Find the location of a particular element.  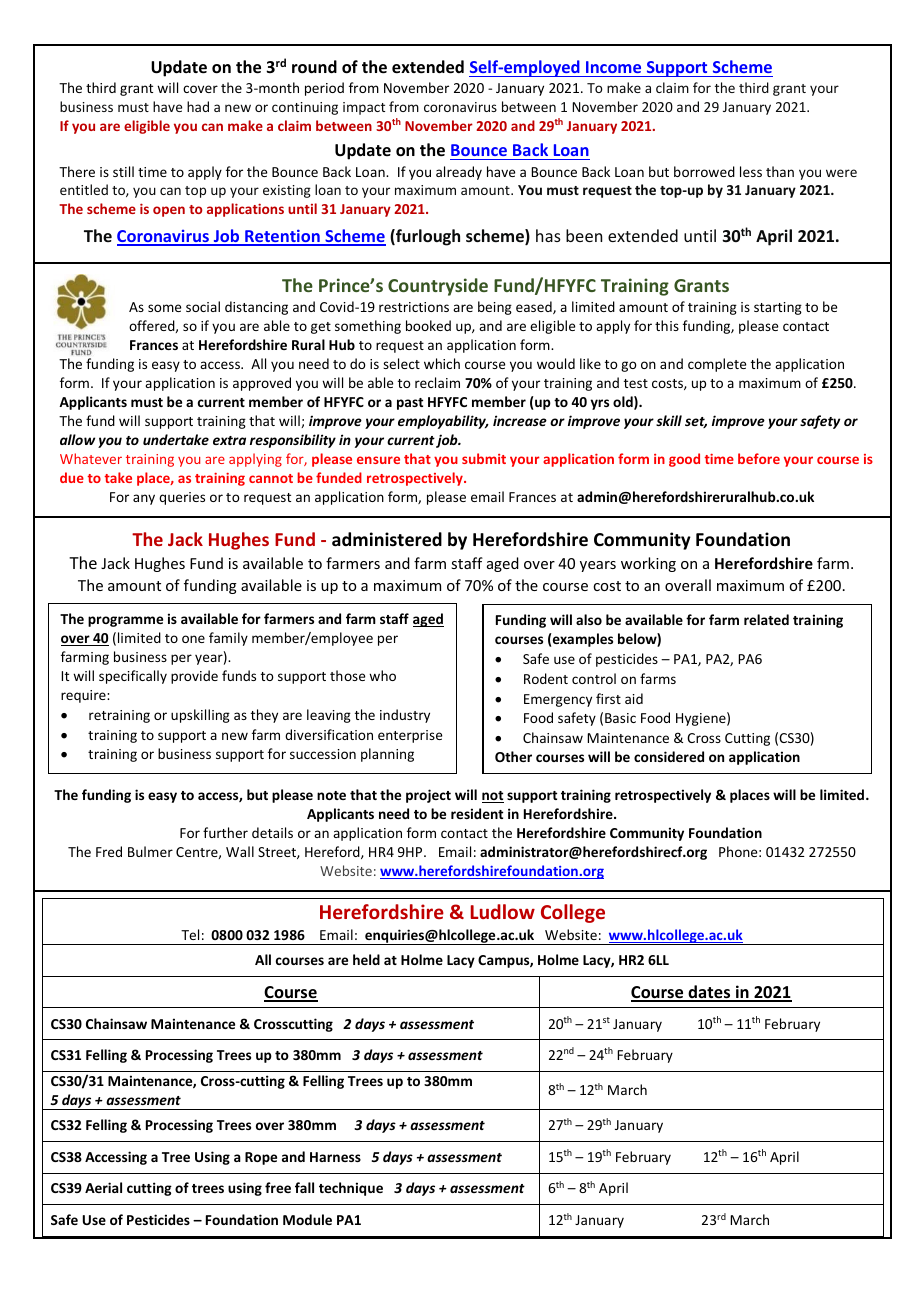

which is located at coordinates (442, 363).
